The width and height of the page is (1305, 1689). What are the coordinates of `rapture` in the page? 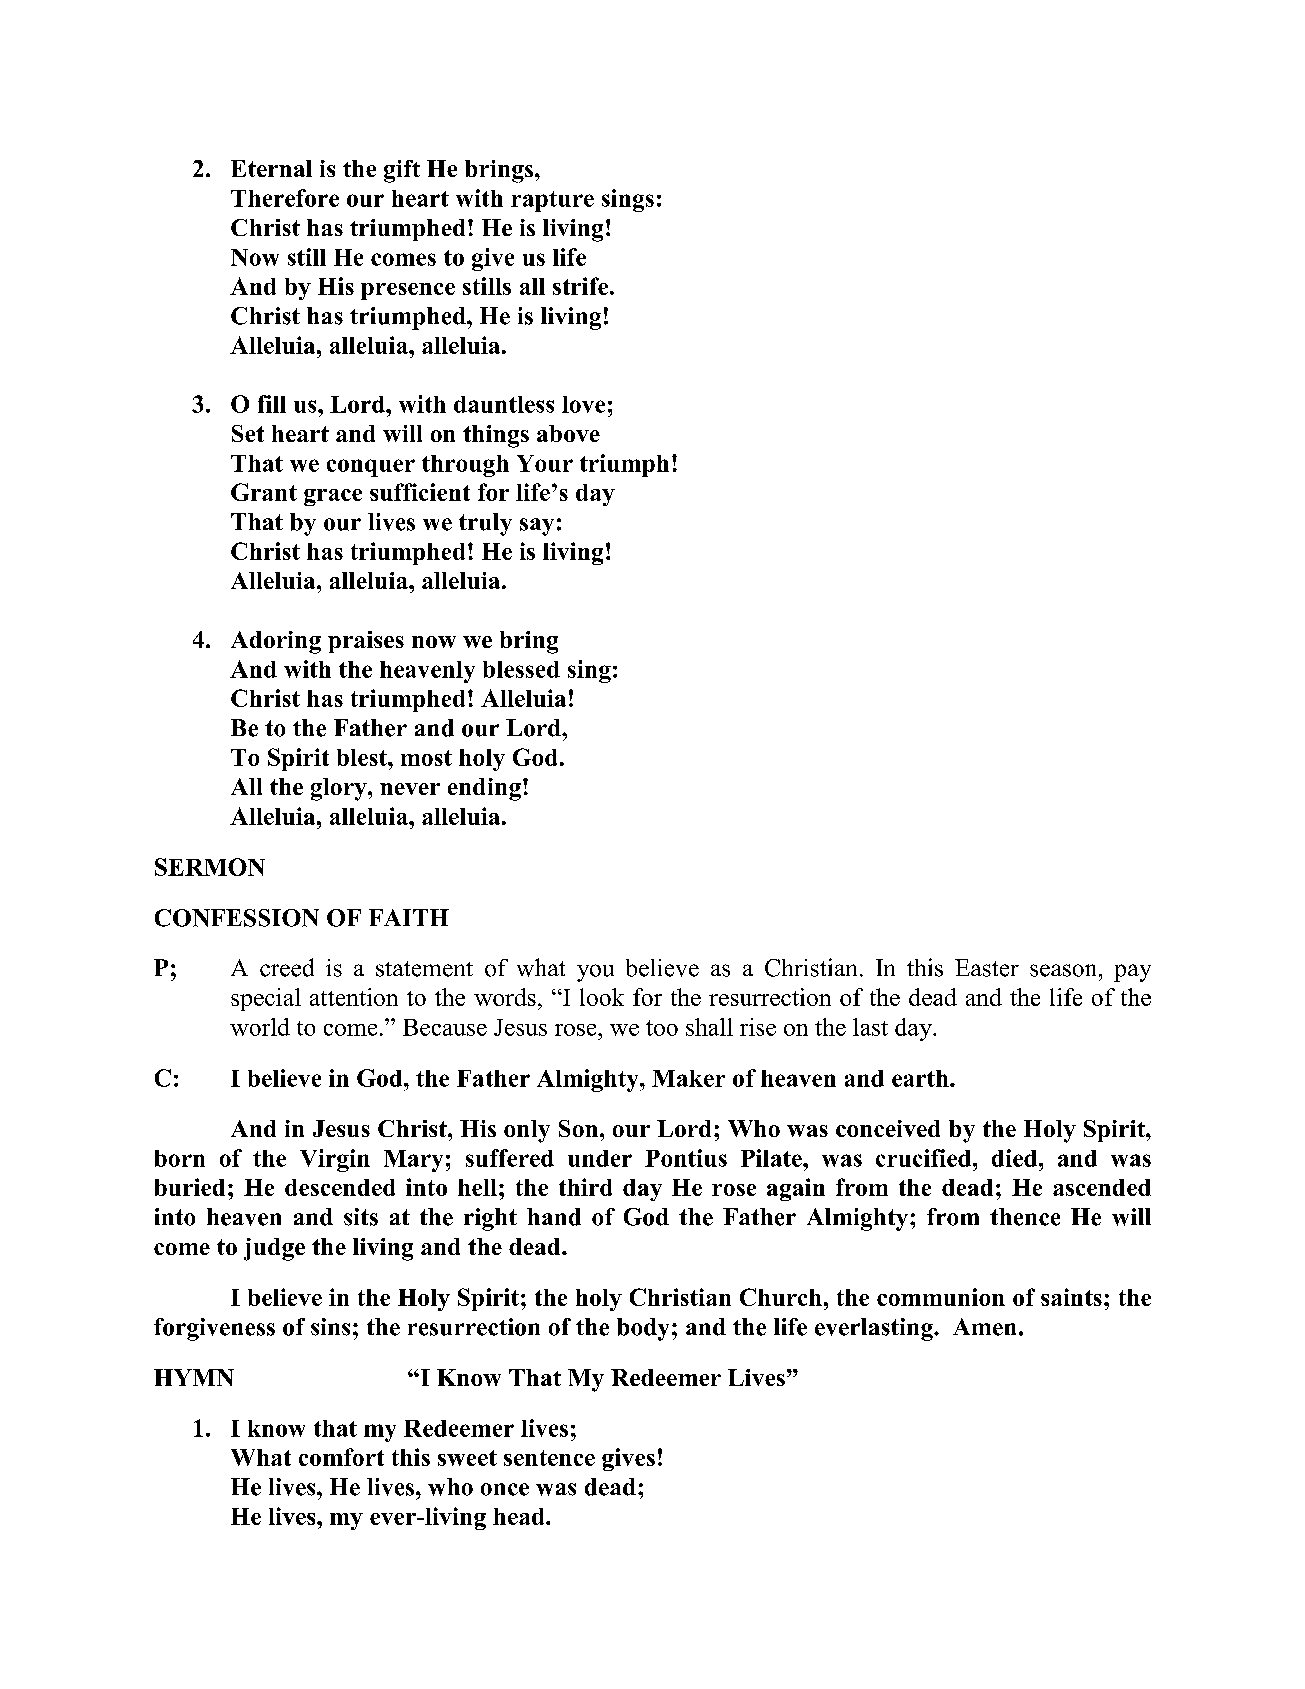 It's located at (552, 201).
